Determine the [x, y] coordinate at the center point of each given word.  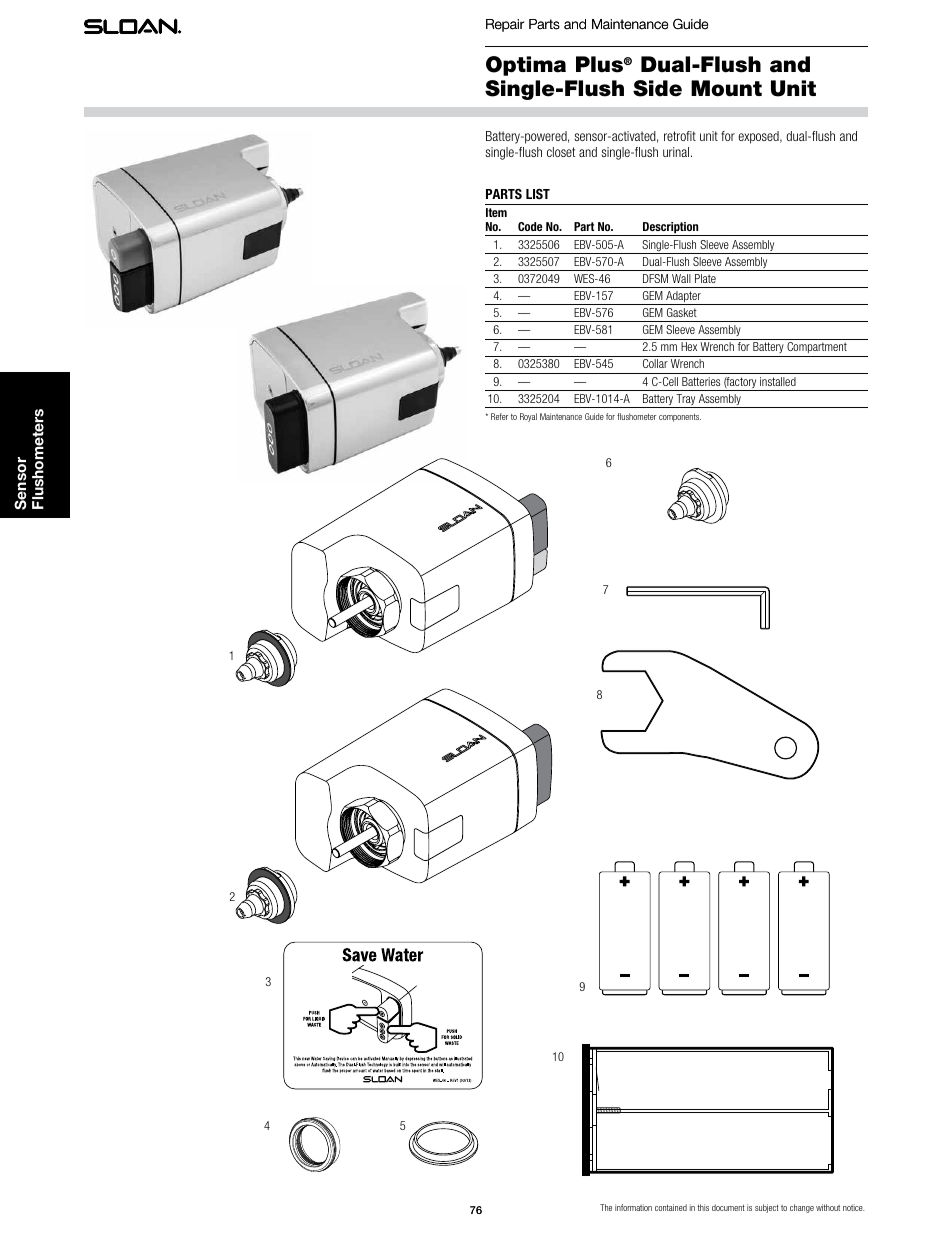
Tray [686, 401]
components [680, 417]
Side [657, 88]
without [828, 1207]
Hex [689, 346]
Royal [528, 417]
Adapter [683, 298]
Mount [726, 88]
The [606, 1207]
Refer [499, 416]
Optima [526, 66]
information [633, 1207]
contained [671, 1207]
